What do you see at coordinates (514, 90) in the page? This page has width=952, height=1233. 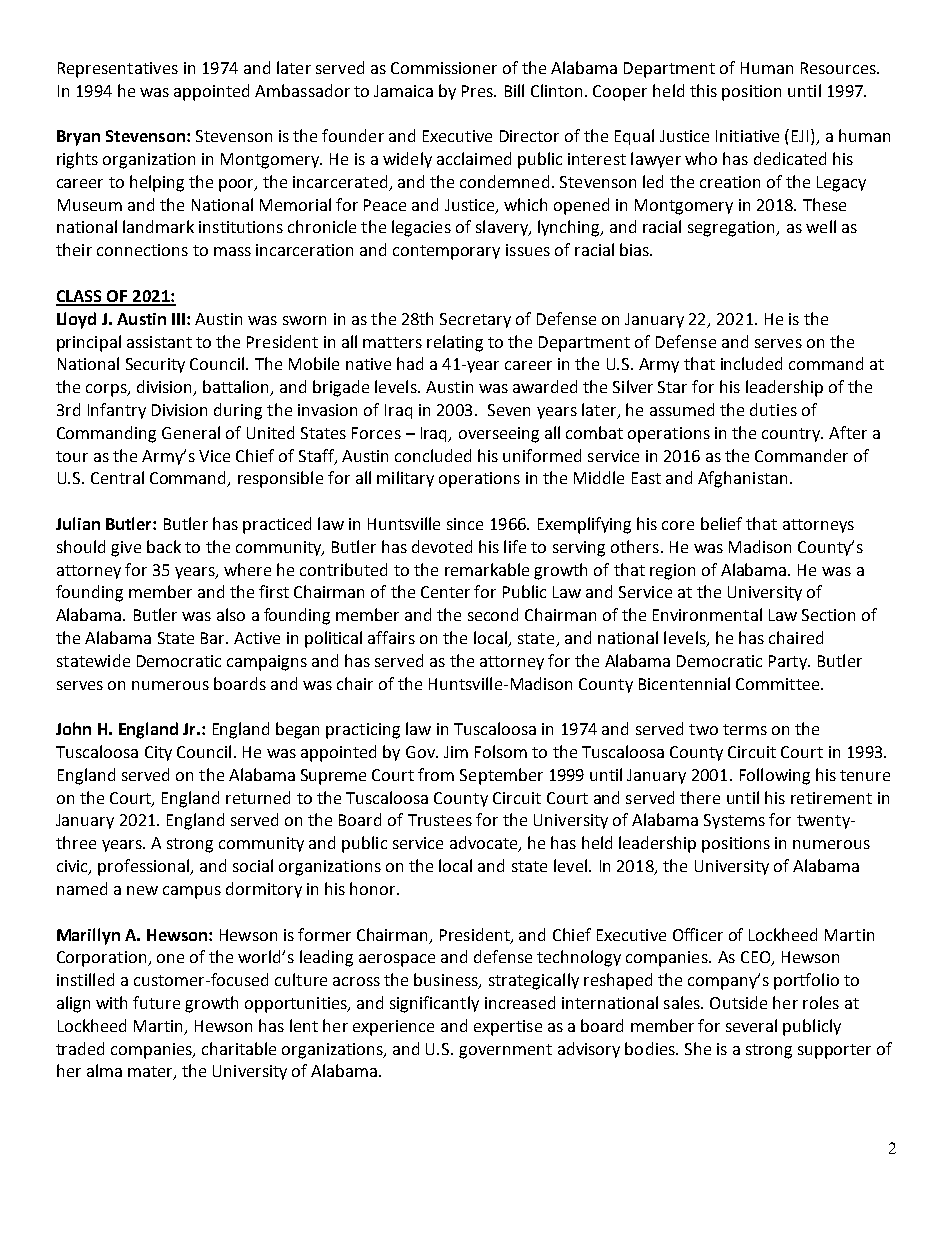 I see `Bill` at bounding box center [514, 90].
